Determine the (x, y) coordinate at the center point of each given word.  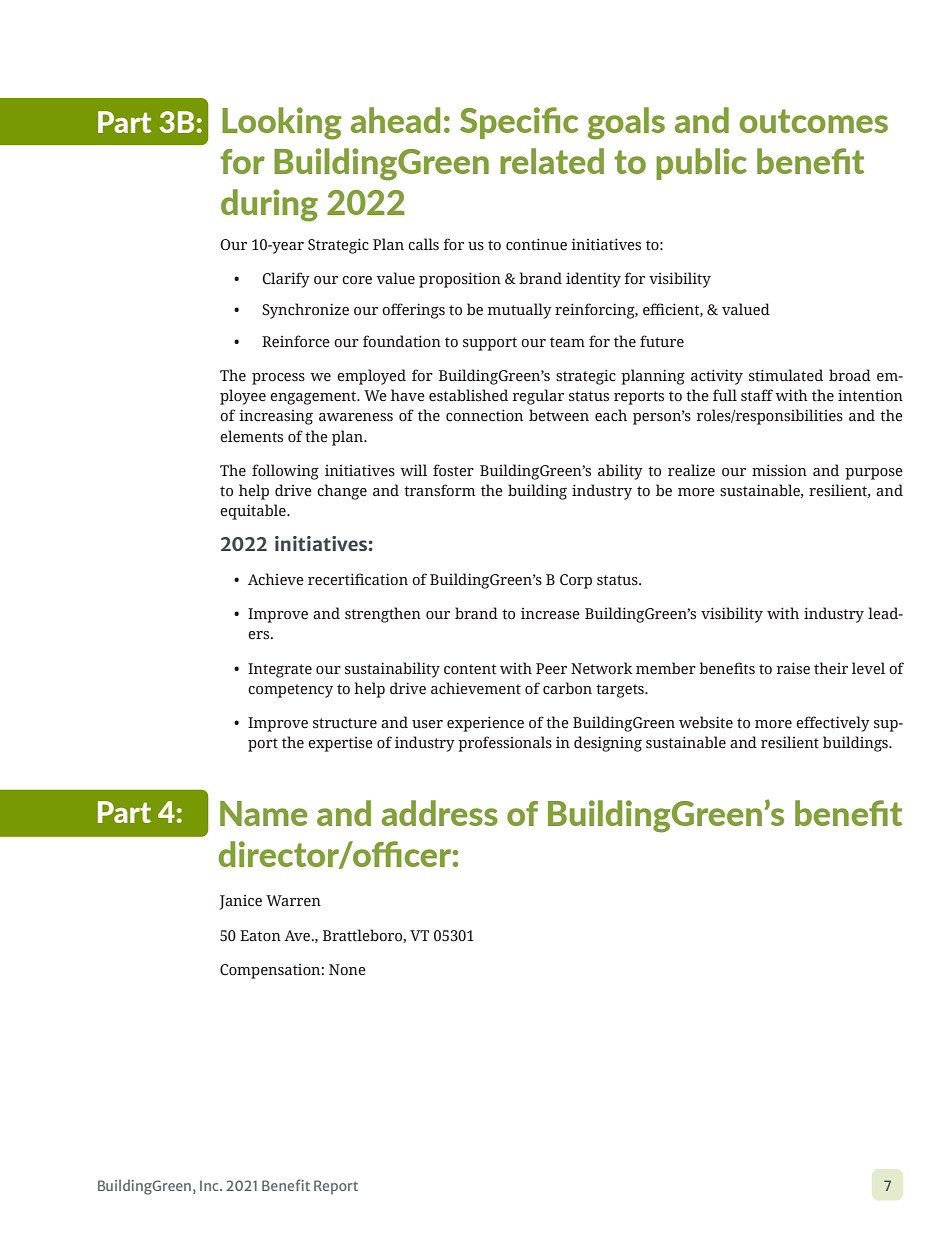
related (552, 161)
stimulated (786, 375)
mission (779, 470)
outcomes (814, 121)
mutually (519, 311)
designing (608, 744)
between (559, 415)
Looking (282, 123)
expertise (340, 744)
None (347, 970)
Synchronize (305, 311)
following (285, 472)
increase (550, 614)
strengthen (383, 615)
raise (793, 668)
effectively (833, 724)
